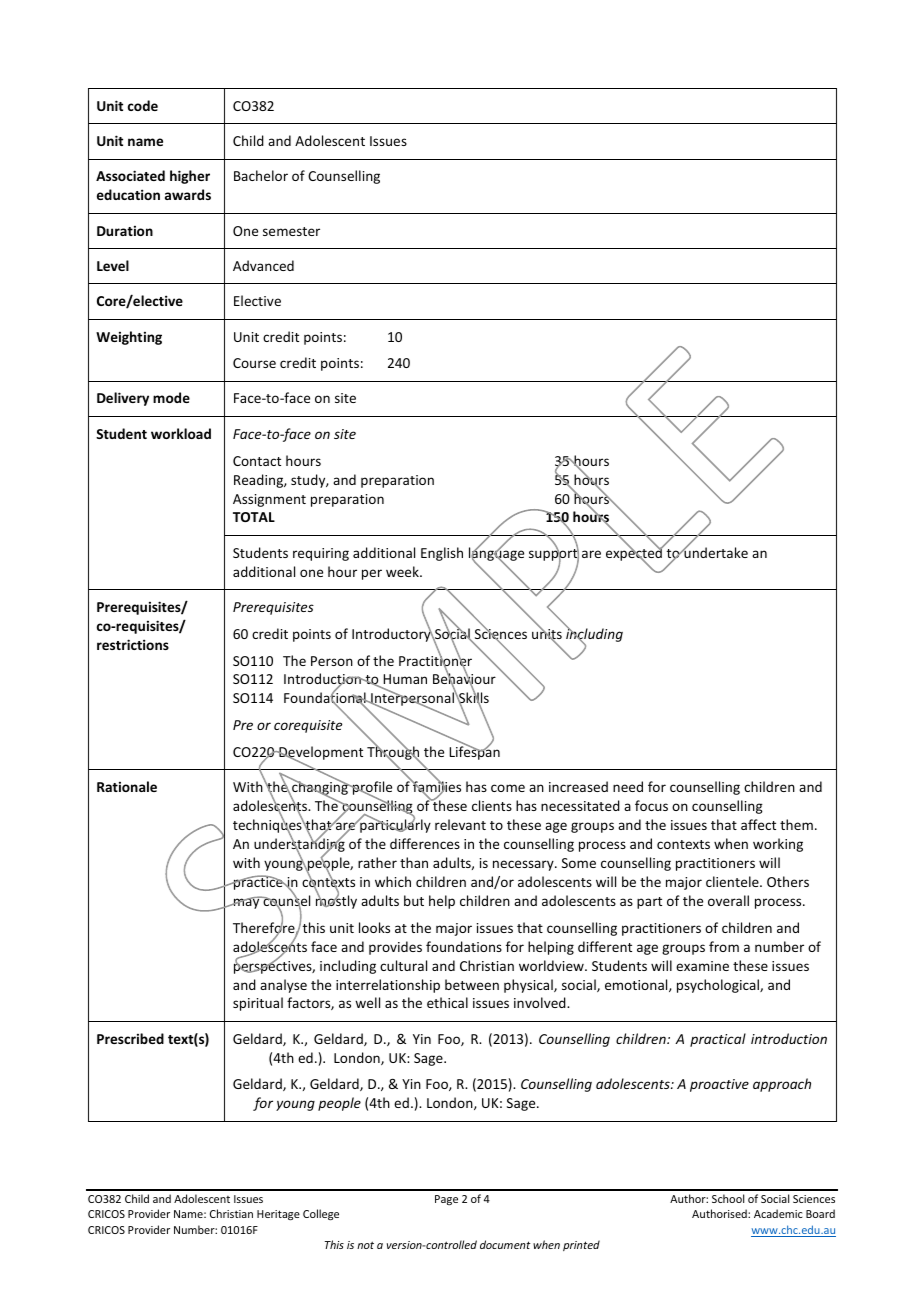  I want to click on undertake, so click(715, 551).
